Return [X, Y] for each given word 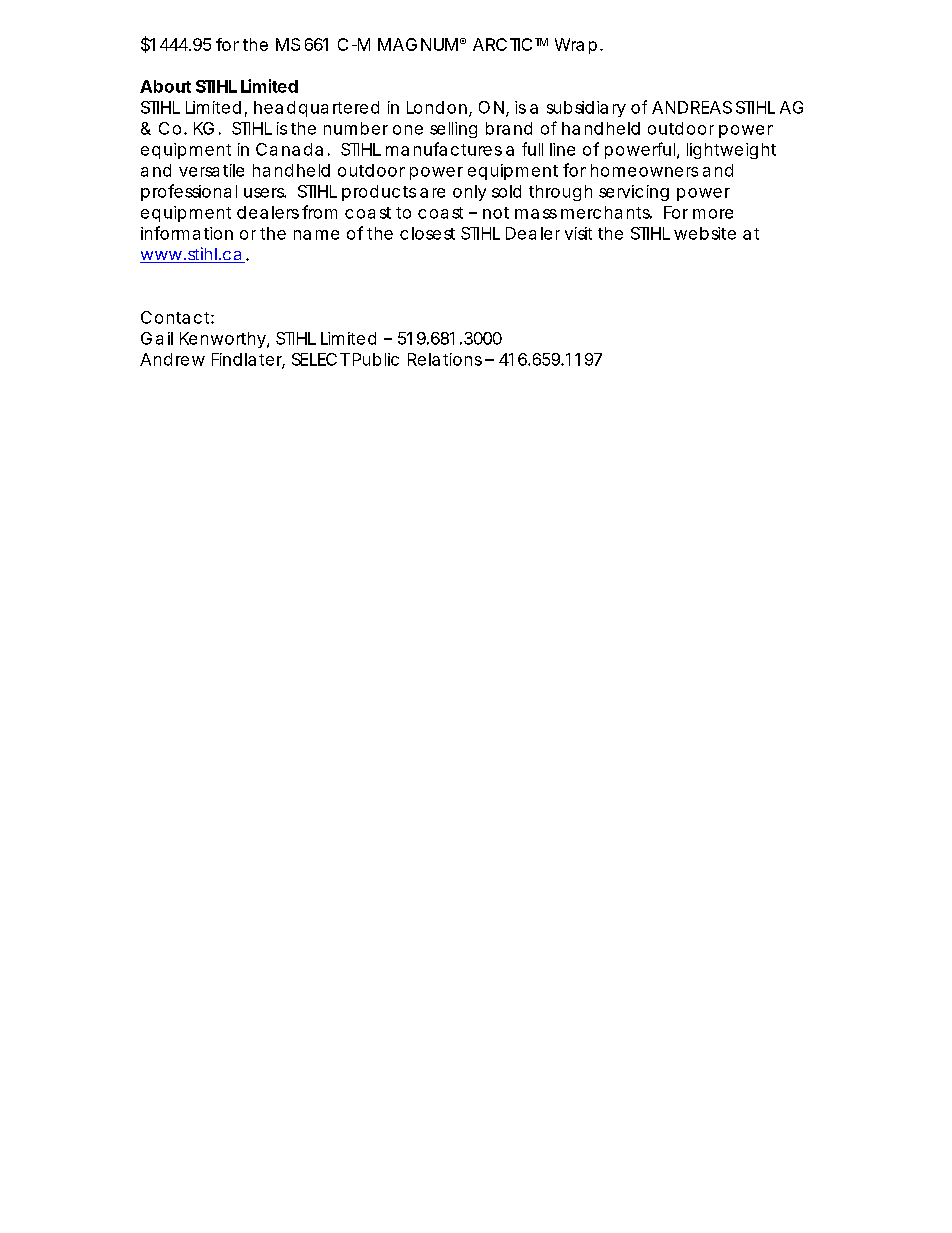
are [432, 193]
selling [453, 130]
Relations [445, 359]
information [187, 233]
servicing [634, 193]
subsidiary [586, 109]
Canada [289, 149]
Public [376, 359]
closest [427, 233]
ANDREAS [692, 107]
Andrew [172, 359]
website [705, 233]
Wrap [576, 46]
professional [189, 192]
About [165, 86]
